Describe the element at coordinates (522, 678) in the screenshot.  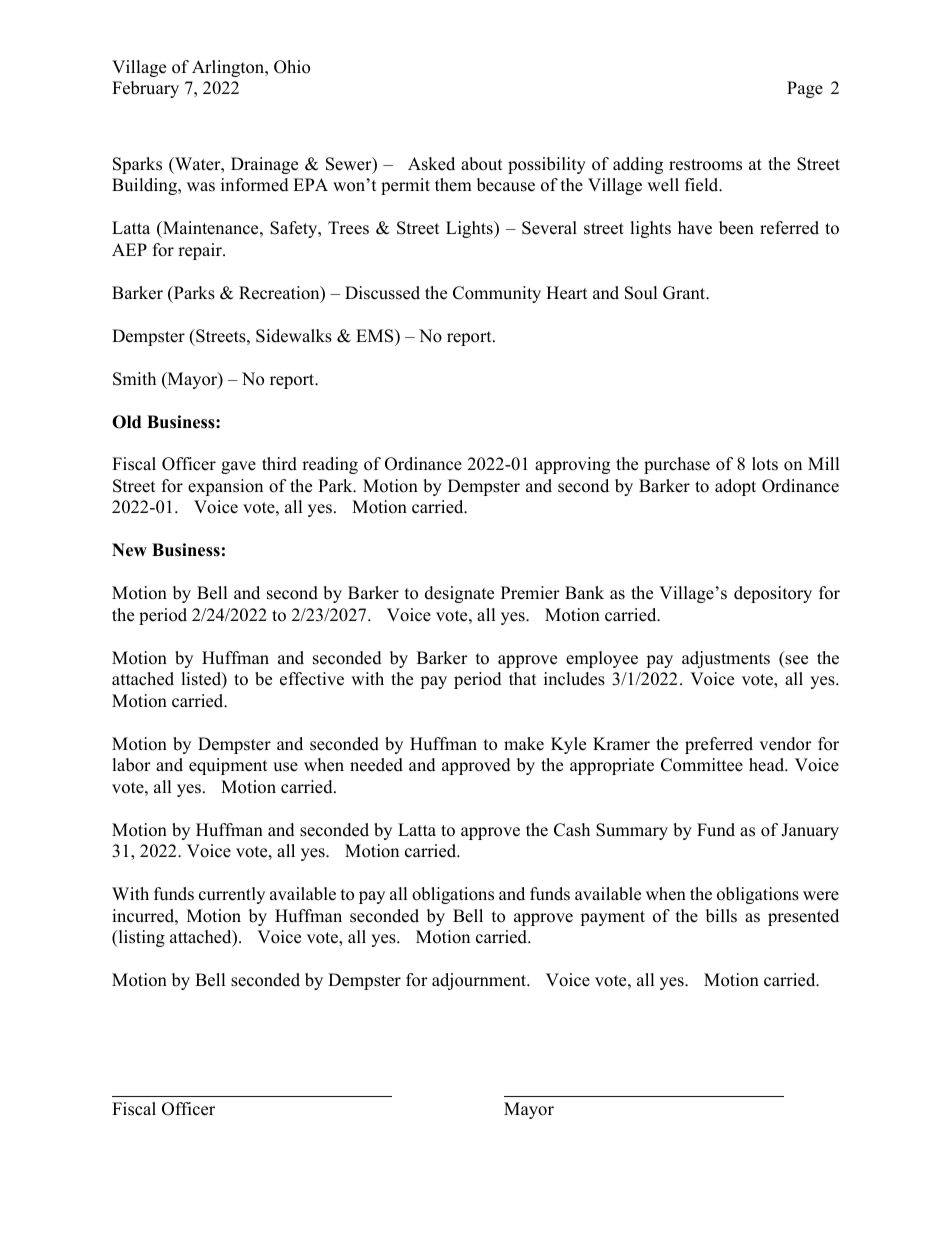
I see `that` at that location.
